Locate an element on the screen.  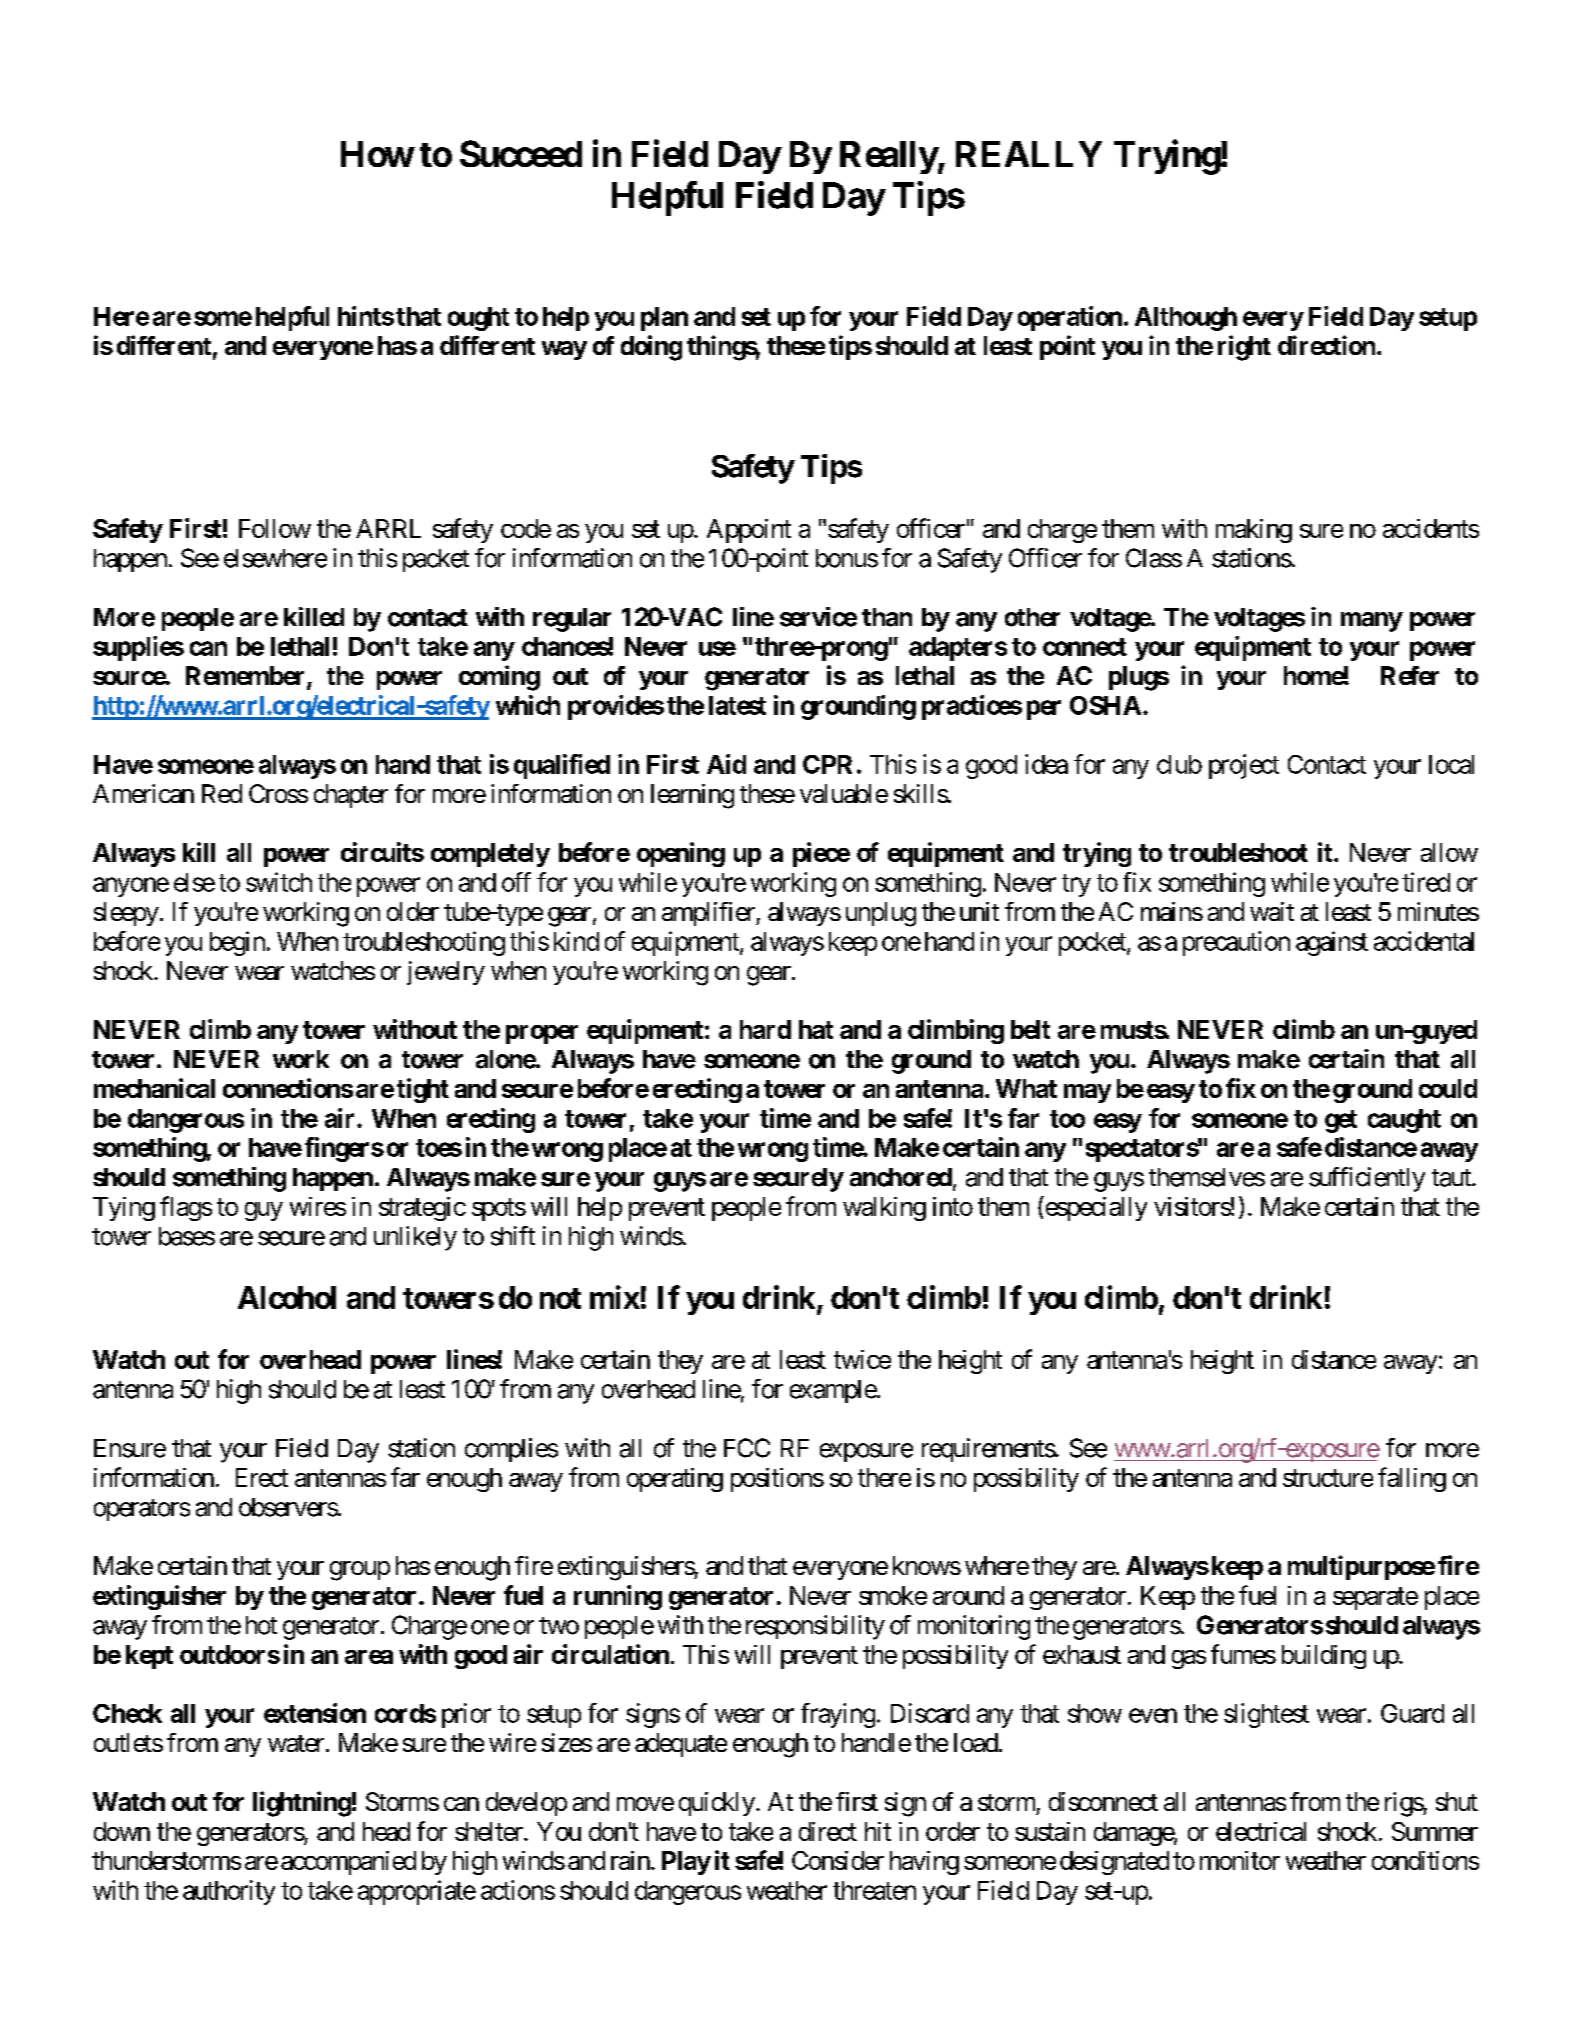
Succeed is located at coordinates (521, 153).
